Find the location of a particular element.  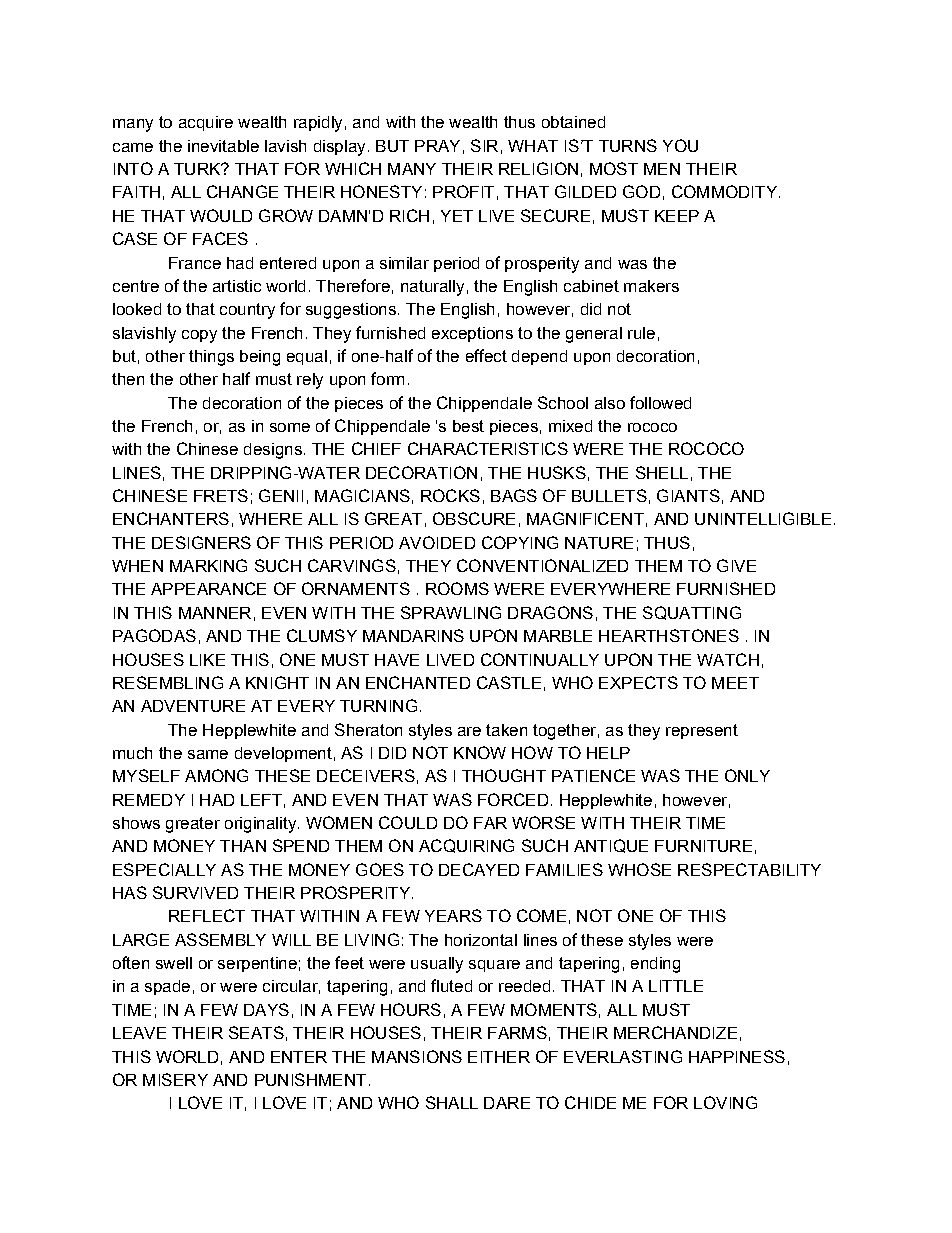

things is located at coordinates (211, 358).
